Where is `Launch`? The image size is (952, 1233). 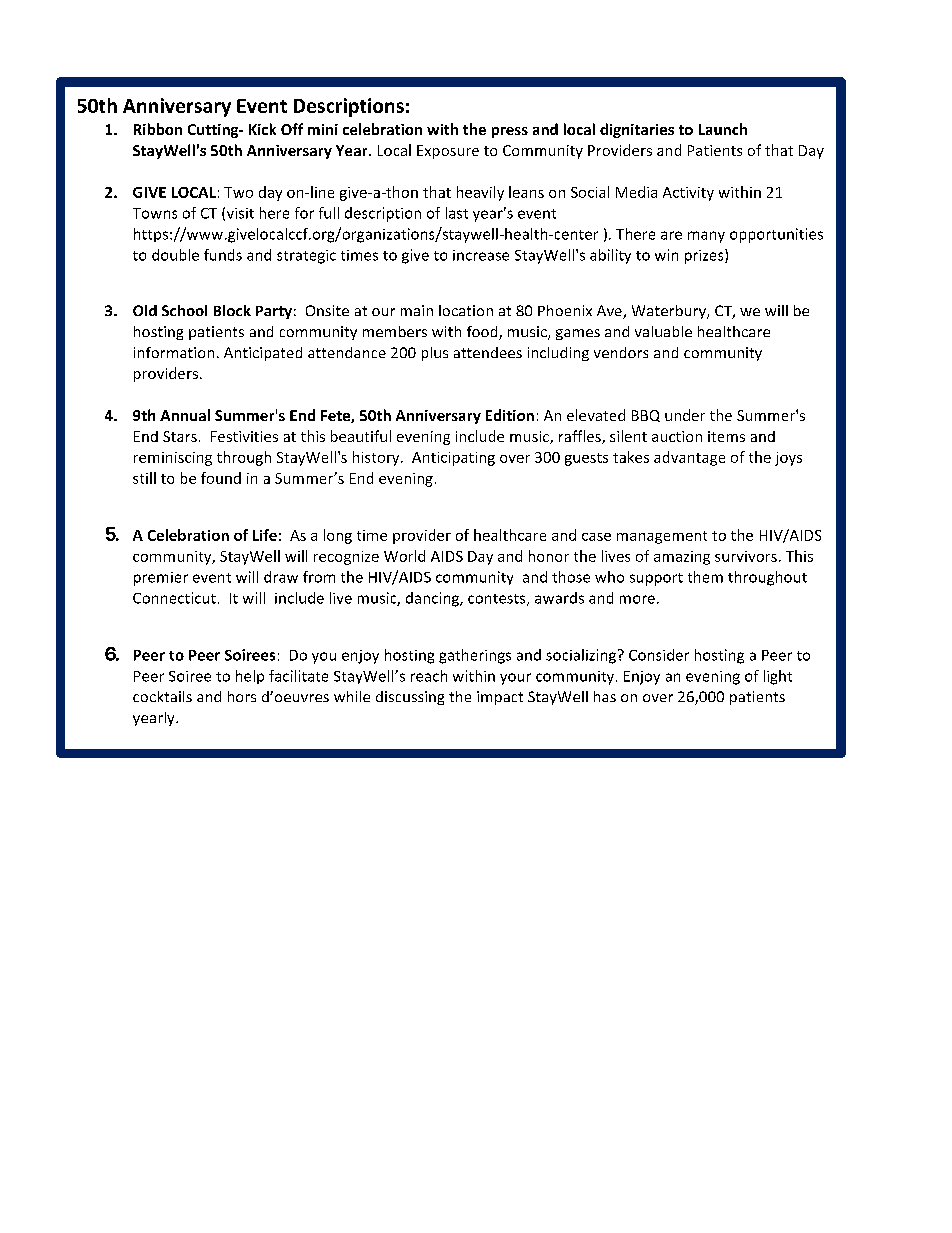
Launch is located at coordinates (723, 129).
